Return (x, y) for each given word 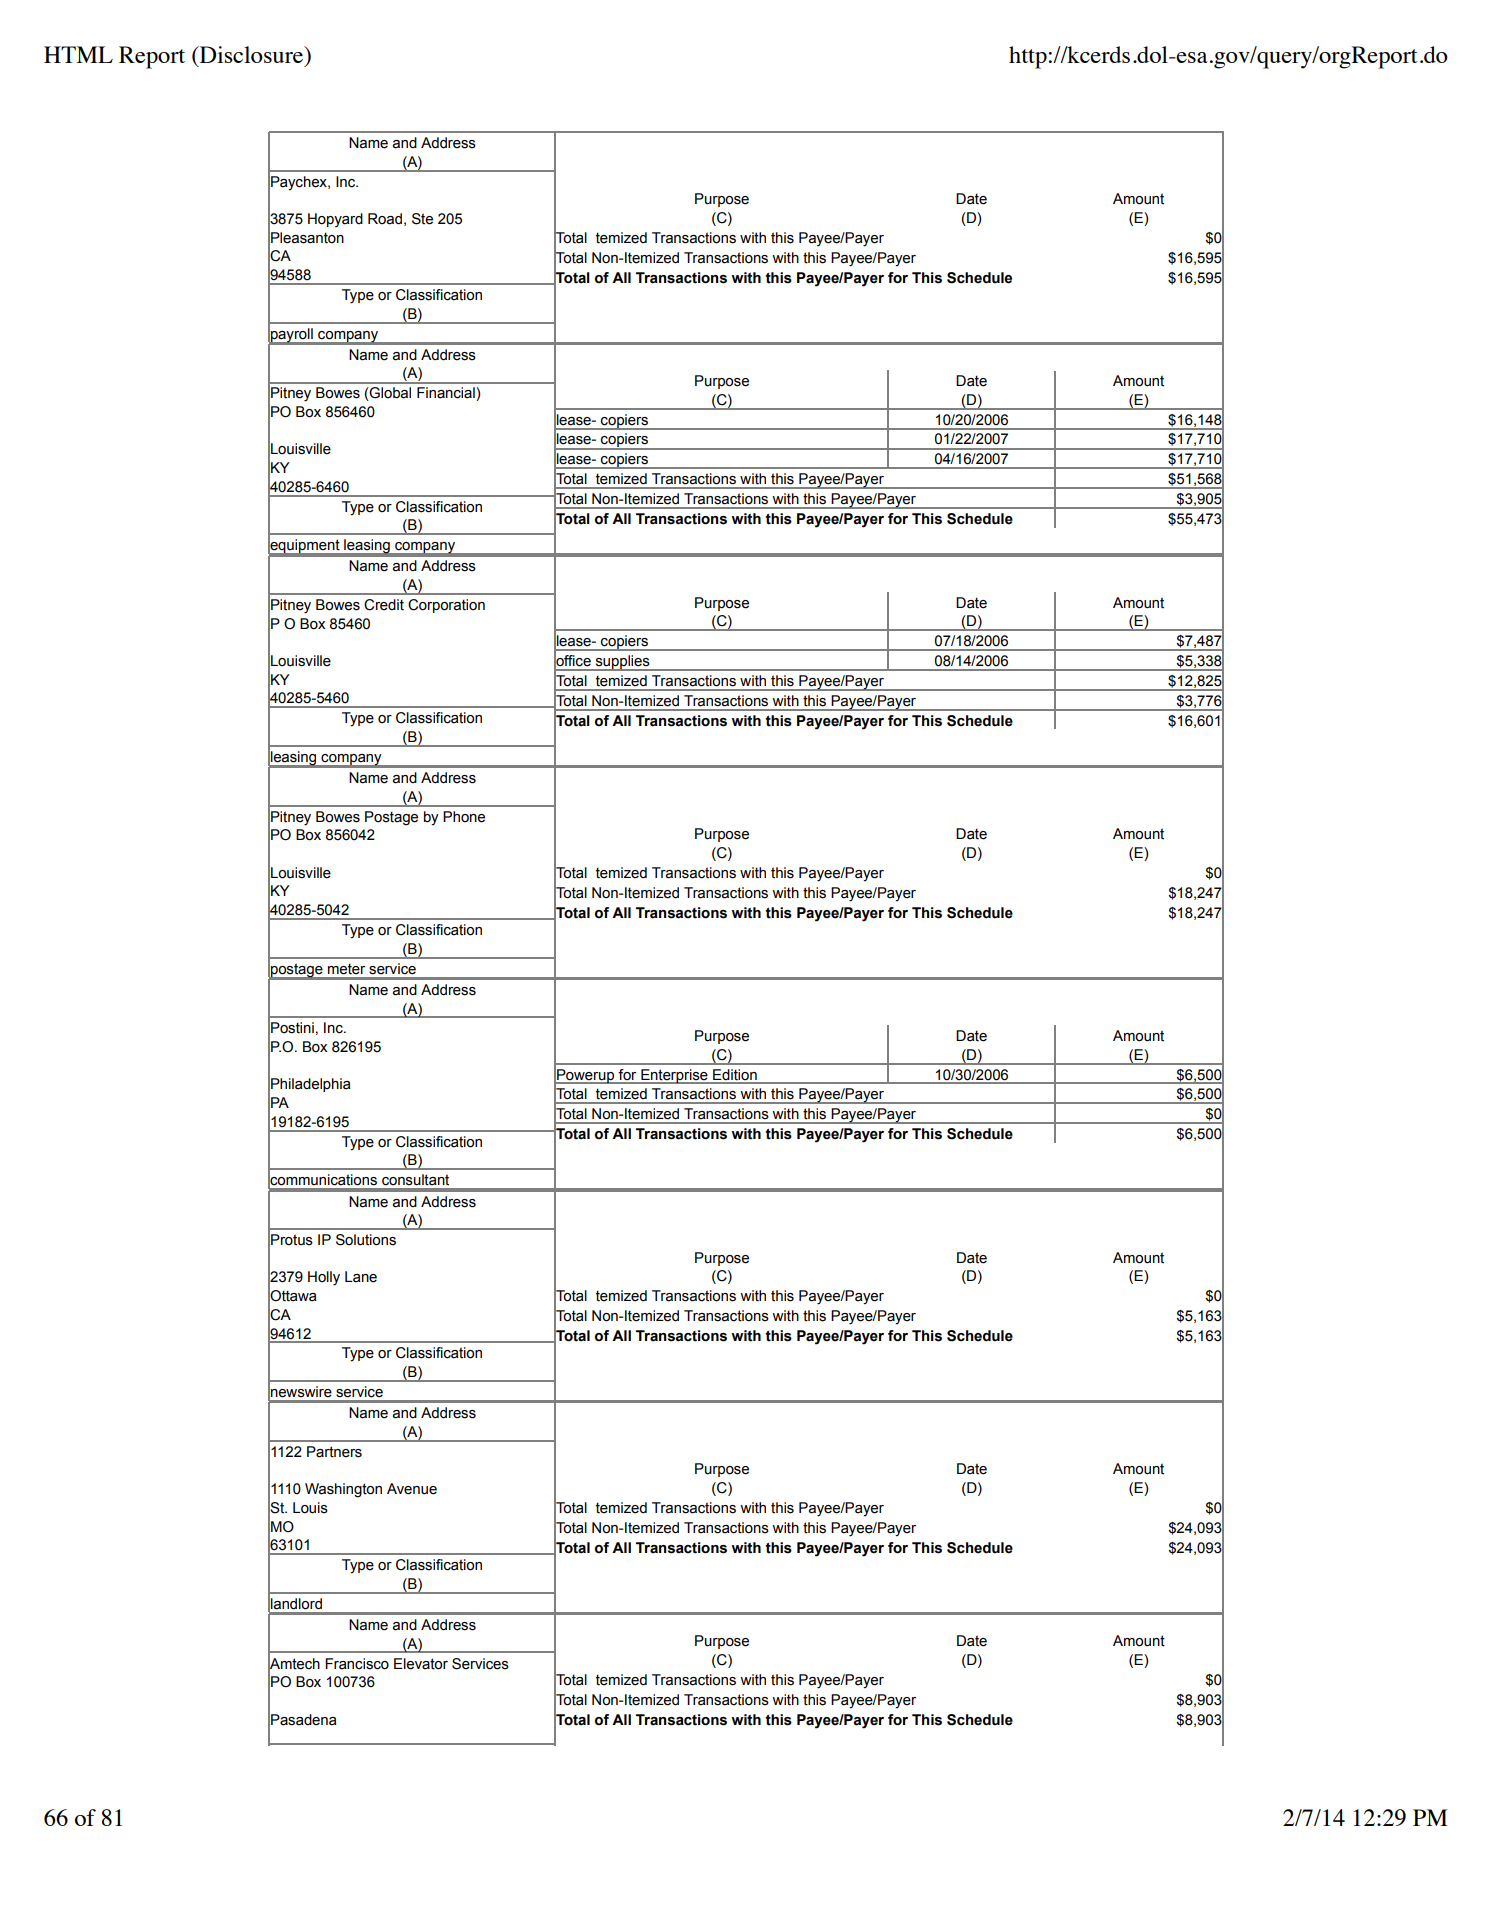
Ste (422, 219)
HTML (78, 54)
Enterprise (674, 1076)
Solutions (366, 1240)
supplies (622, 663)
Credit (384, 605)
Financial (447, 394)
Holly (324, 1278)
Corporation (446, 606)
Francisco (357, 1664)
